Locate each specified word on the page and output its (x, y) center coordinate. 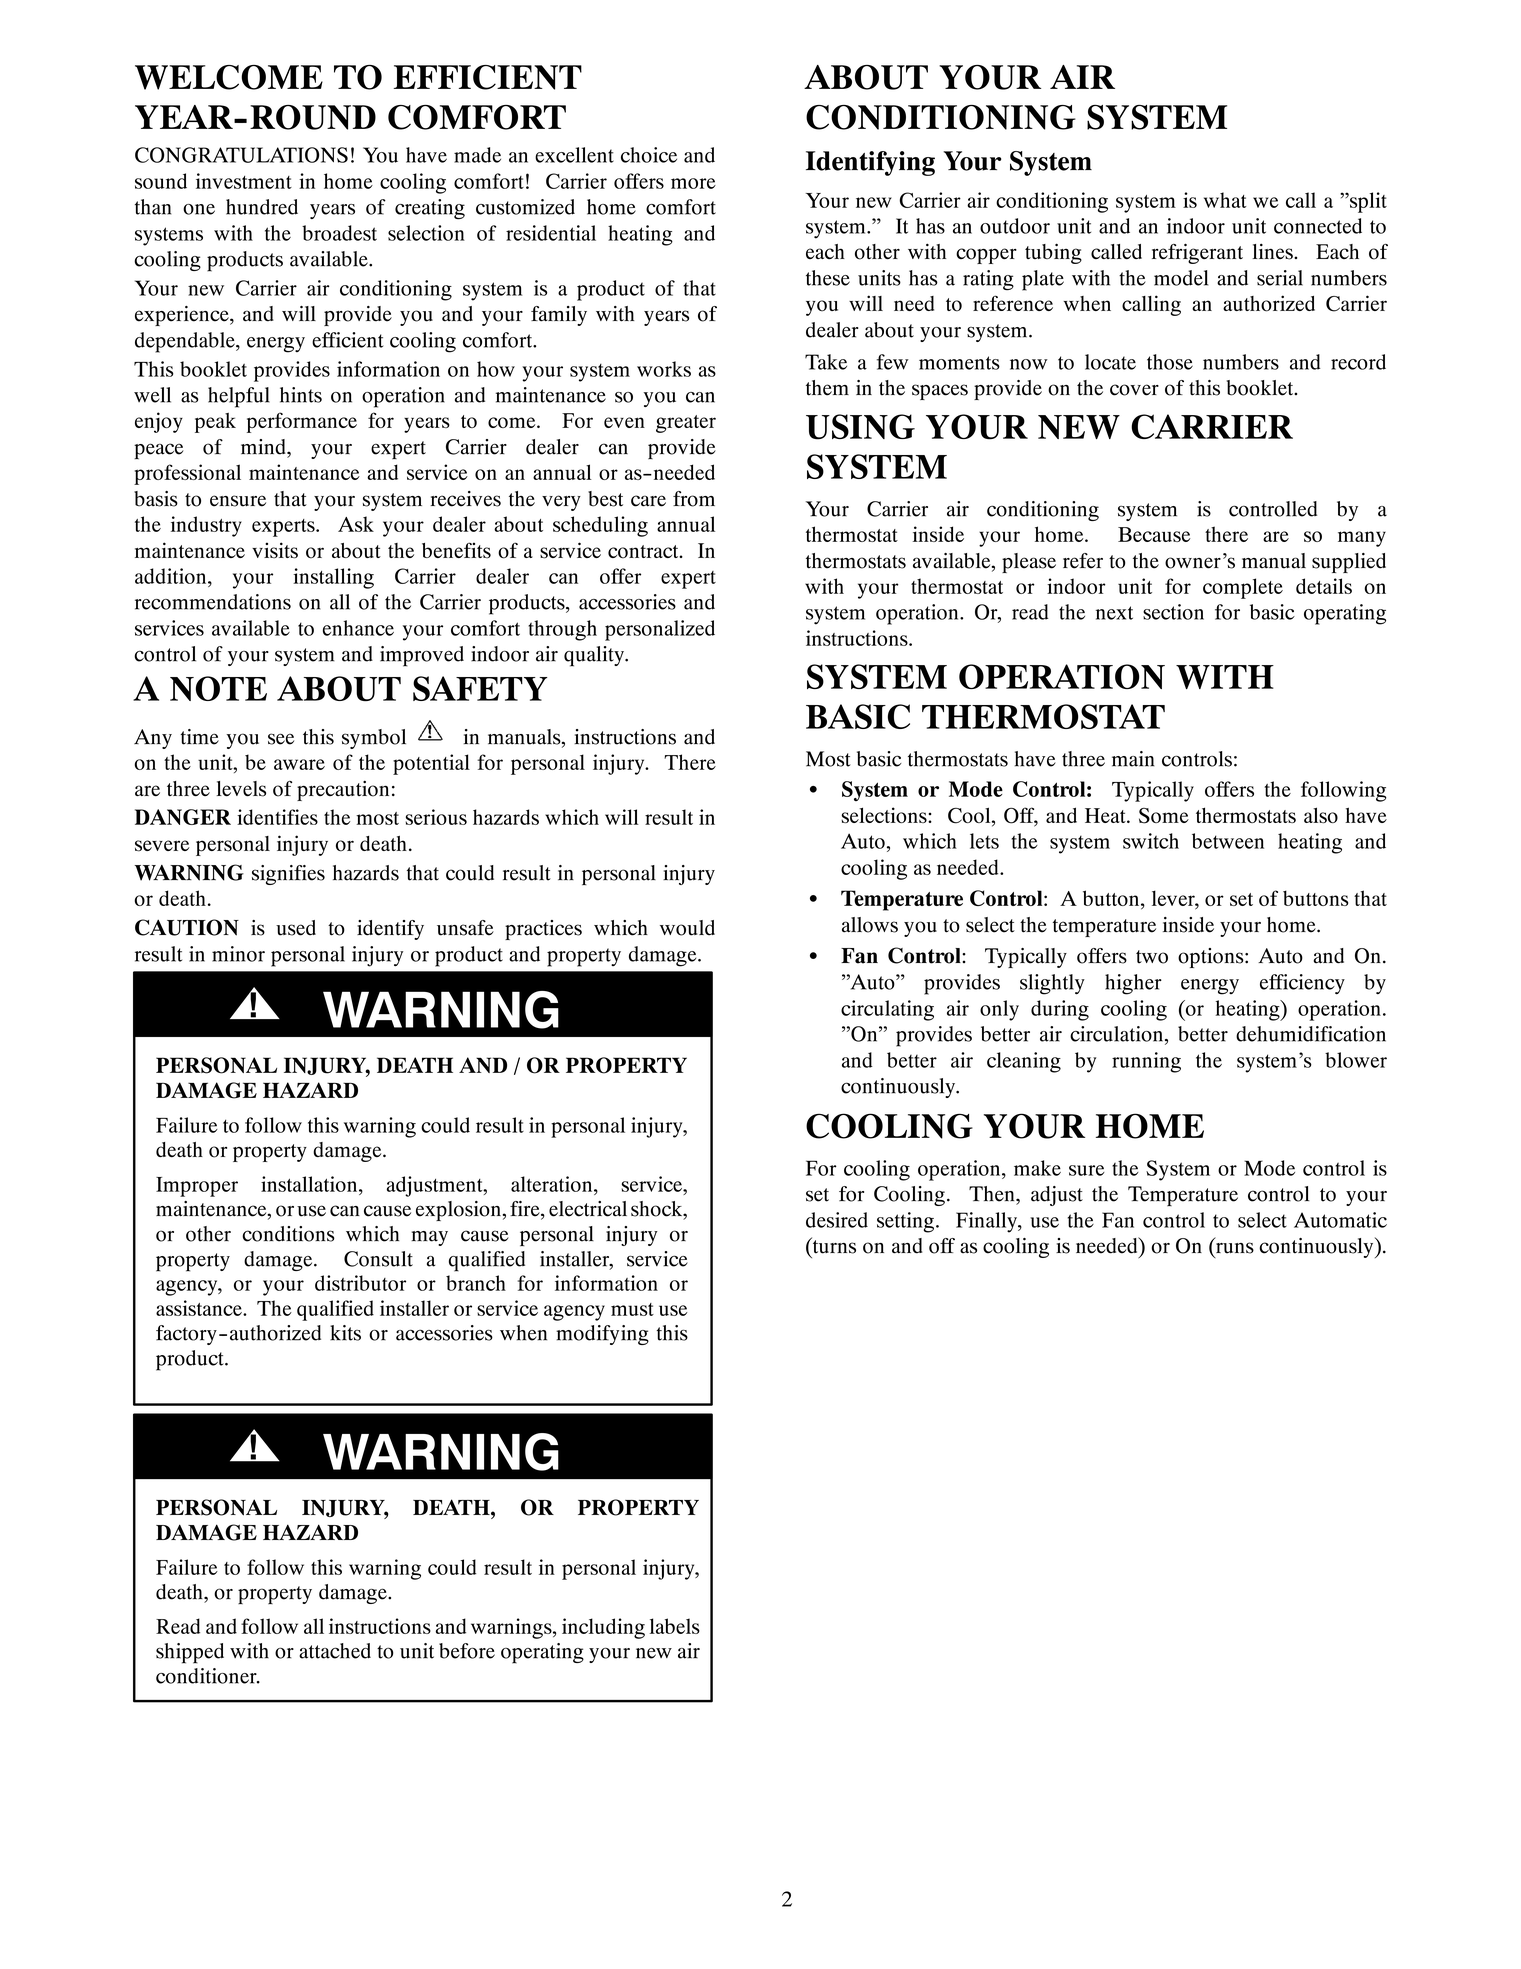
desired (837, 1220)
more (693, 183)
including (603, 1628)
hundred (262, 207)
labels (674, 1626)
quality (595, 656)
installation (310, 1184)
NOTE (218, 688)
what (1225, 200)
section (1173, 612)
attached (335, 1651)
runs (1235, 1248)
